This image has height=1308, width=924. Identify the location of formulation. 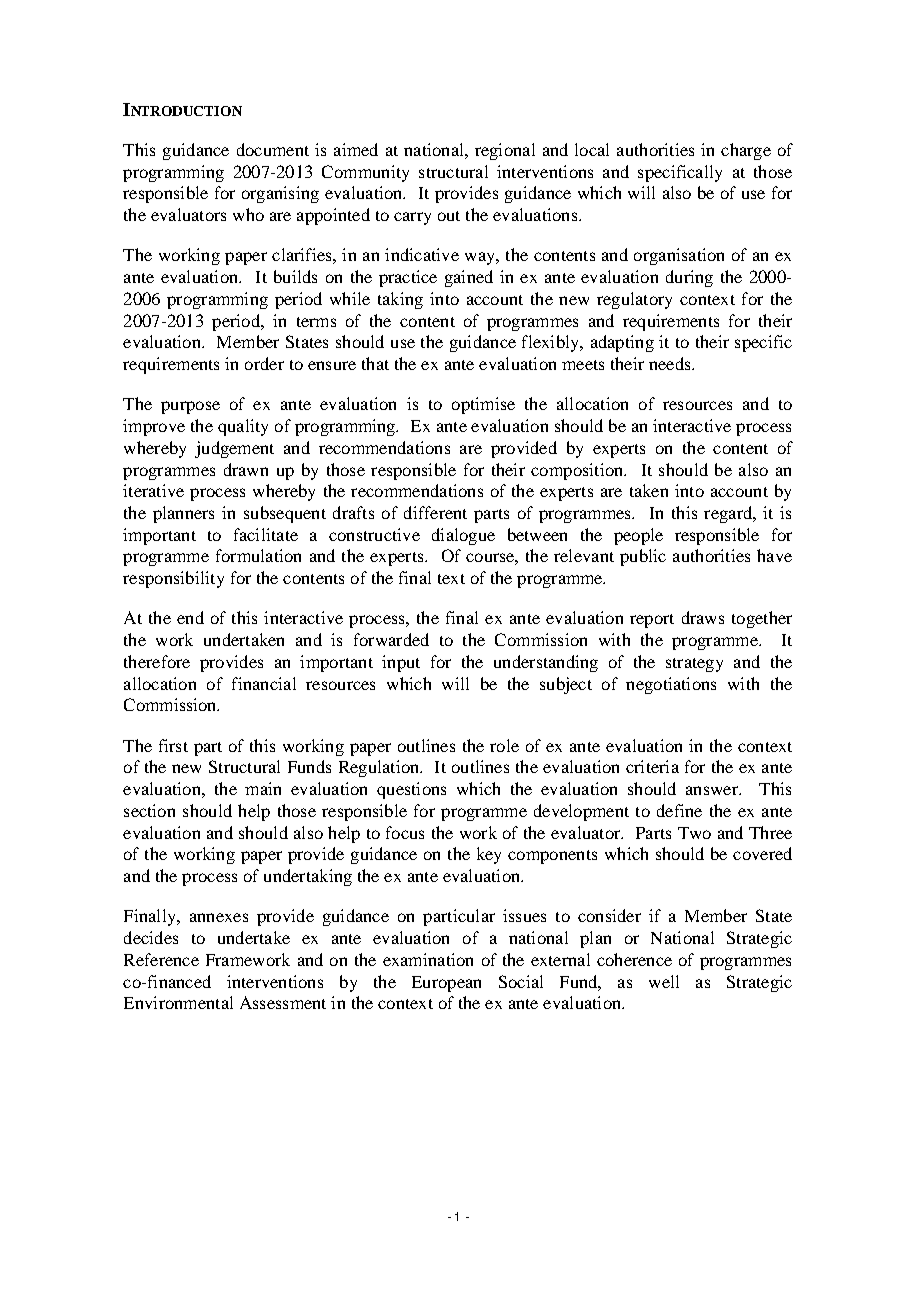
(258, 555).
